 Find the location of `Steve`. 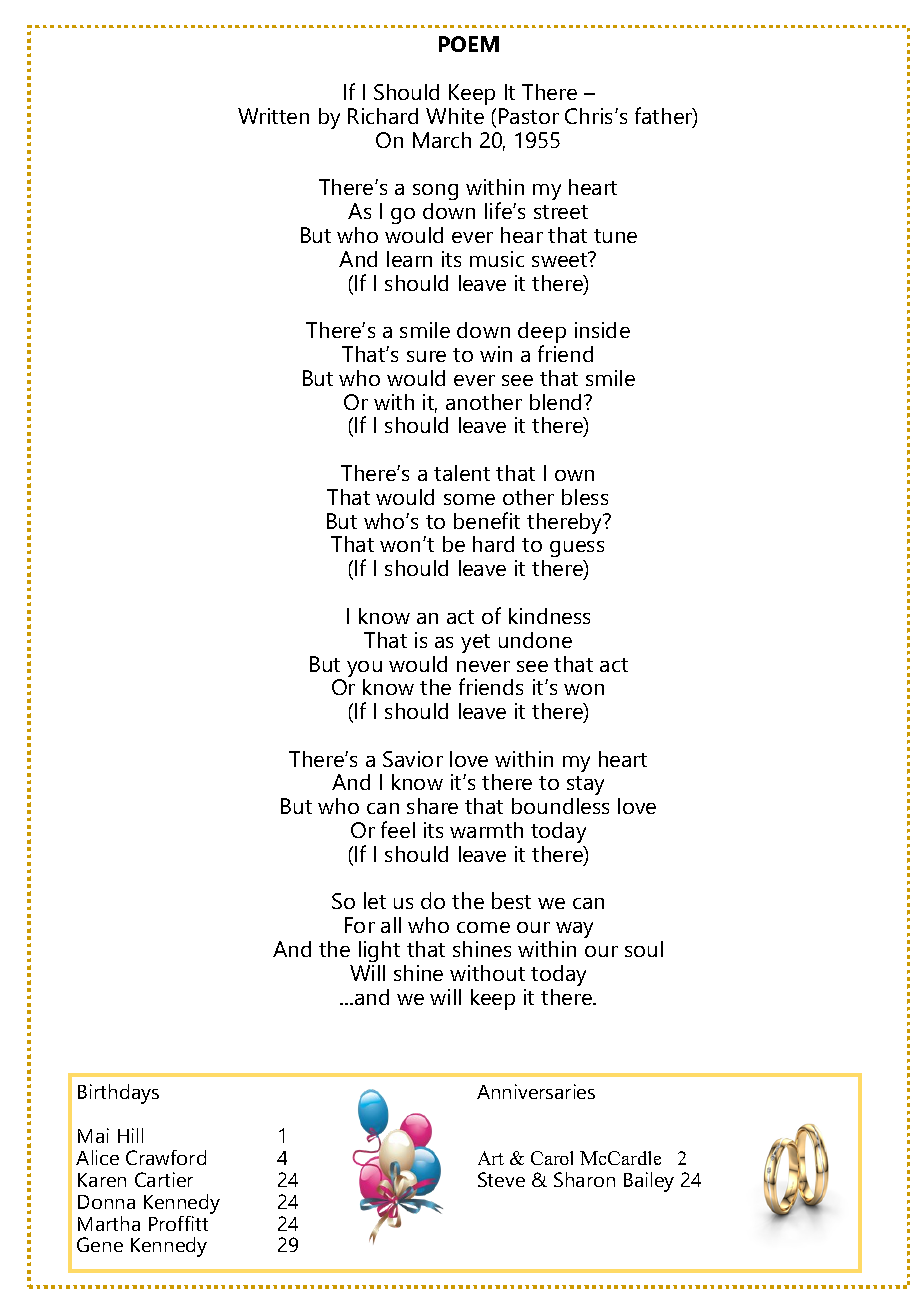

Steve is located at coordinates (501, 1179).
